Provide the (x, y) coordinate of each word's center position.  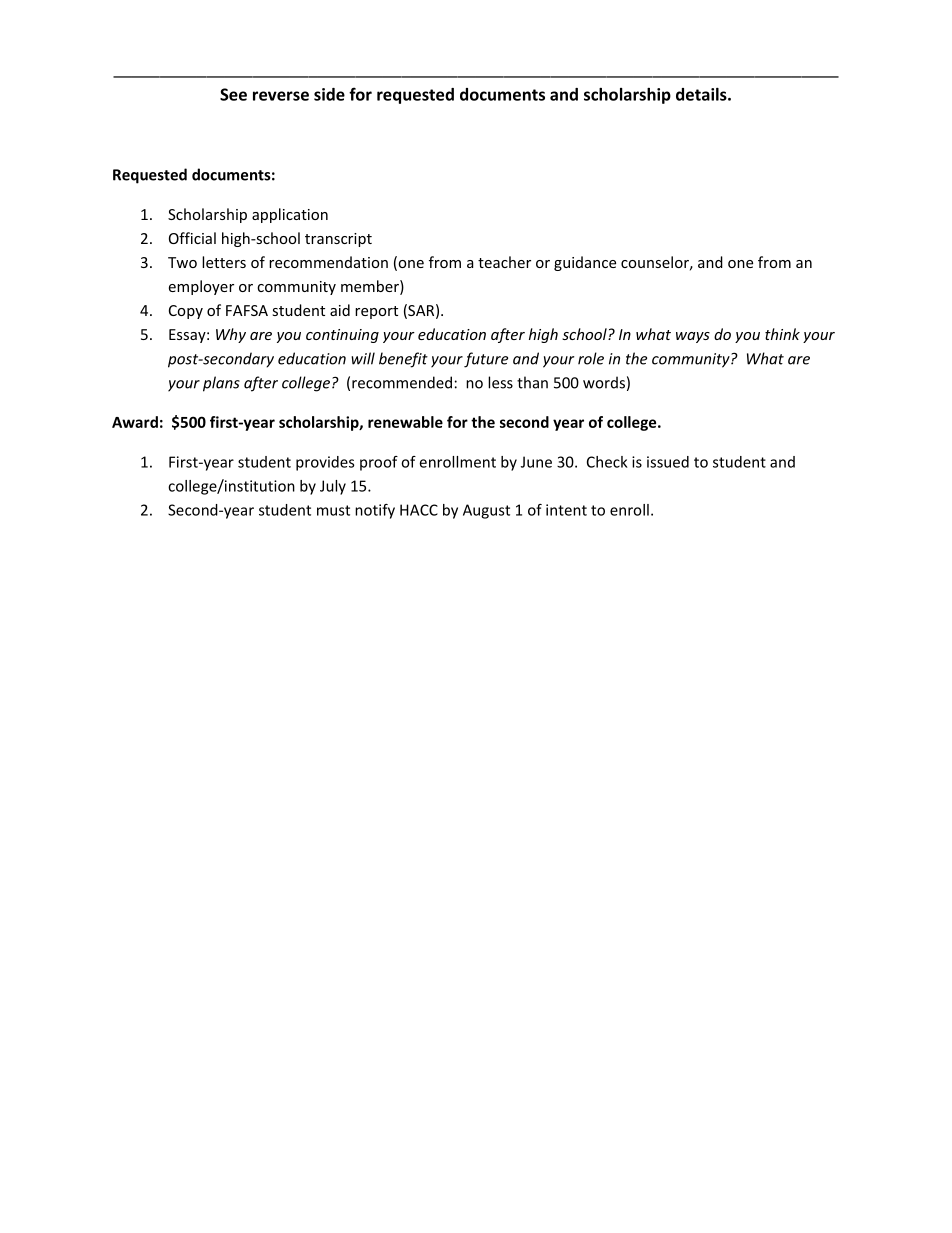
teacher (504, 262)
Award (135, 422)
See (233, 94)
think (782, 334)
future (486, 360)
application (290, 215)
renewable (405, 422)
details (701, 94)
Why (231, 335)
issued (668, 462)
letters (224, 262)
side (329, 94)
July (333, 487)
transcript (338, 240)
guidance (585, 263)
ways (693, 337)
